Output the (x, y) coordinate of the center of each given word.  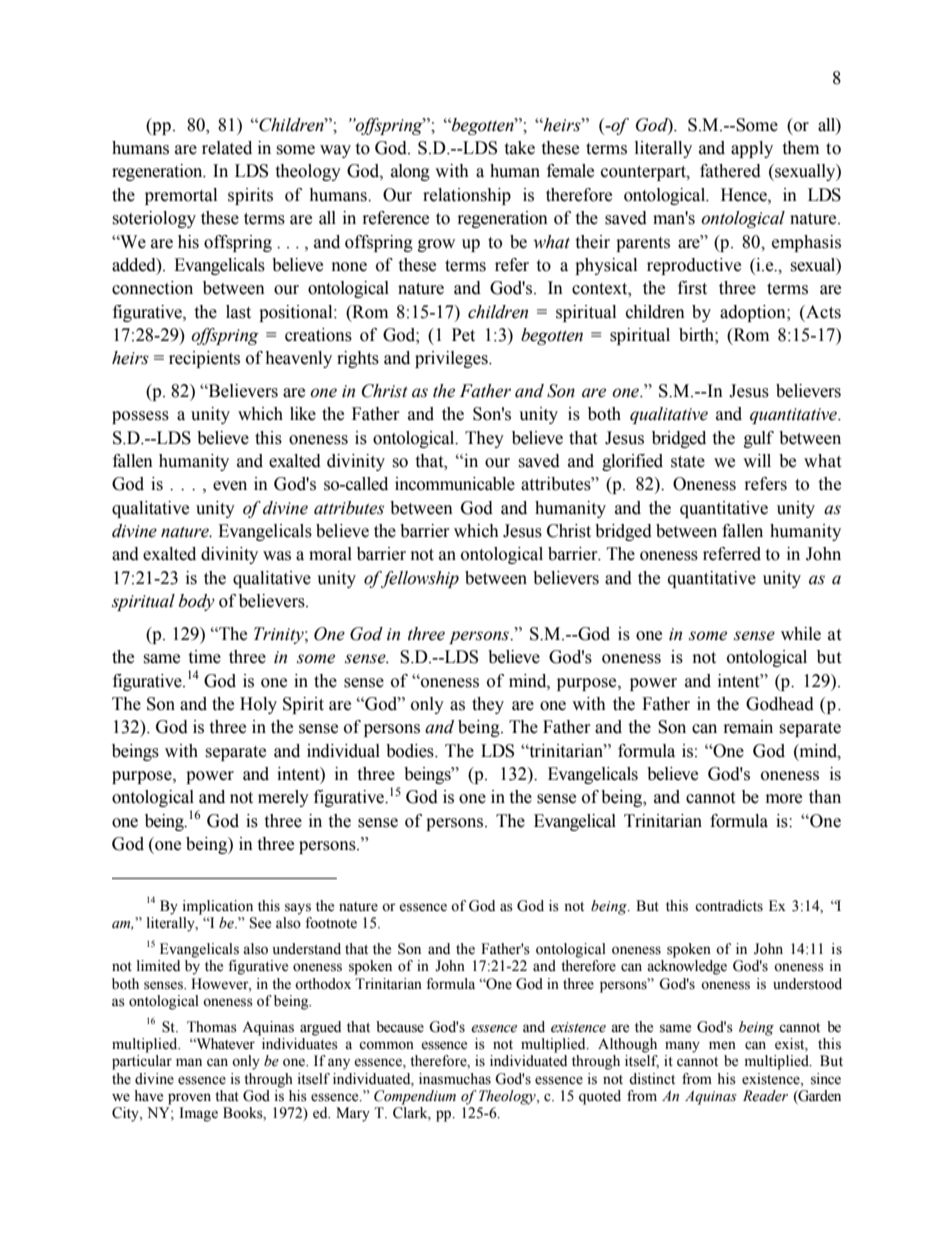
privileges (452, 359)
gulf (759, 439)
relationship (467, 196)
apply (752, 149)
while (801, 634)
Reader (765, 1096)
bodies (411, 751)
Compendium (415, 1097)
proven (189, 1099)
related (227, 148)
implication (218, 907)
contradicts (729, 906)
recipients (204, 359)
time (204, 657)
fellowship (419, 579)
